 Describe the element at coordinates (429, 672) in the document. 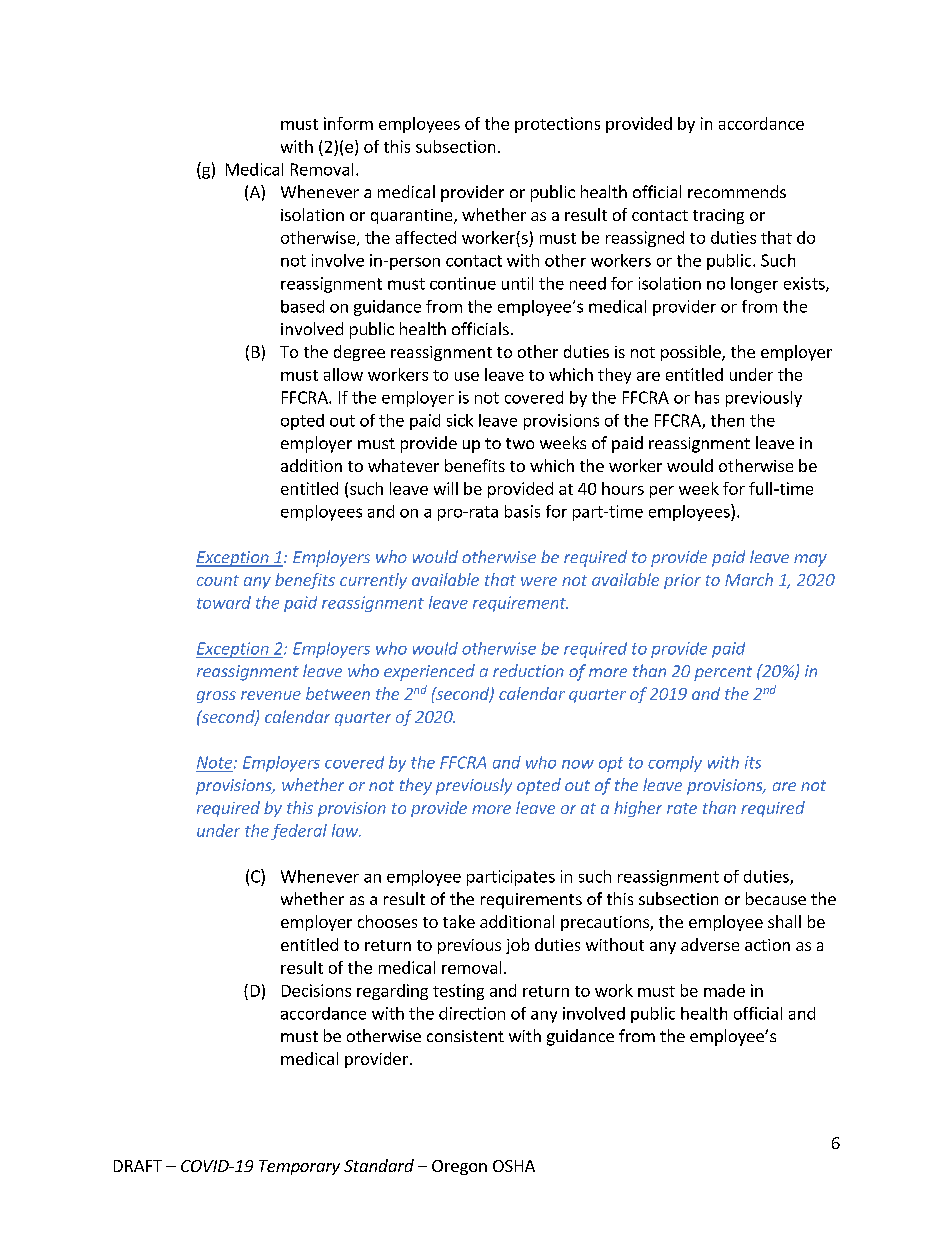

I see `experienced` at that location.
